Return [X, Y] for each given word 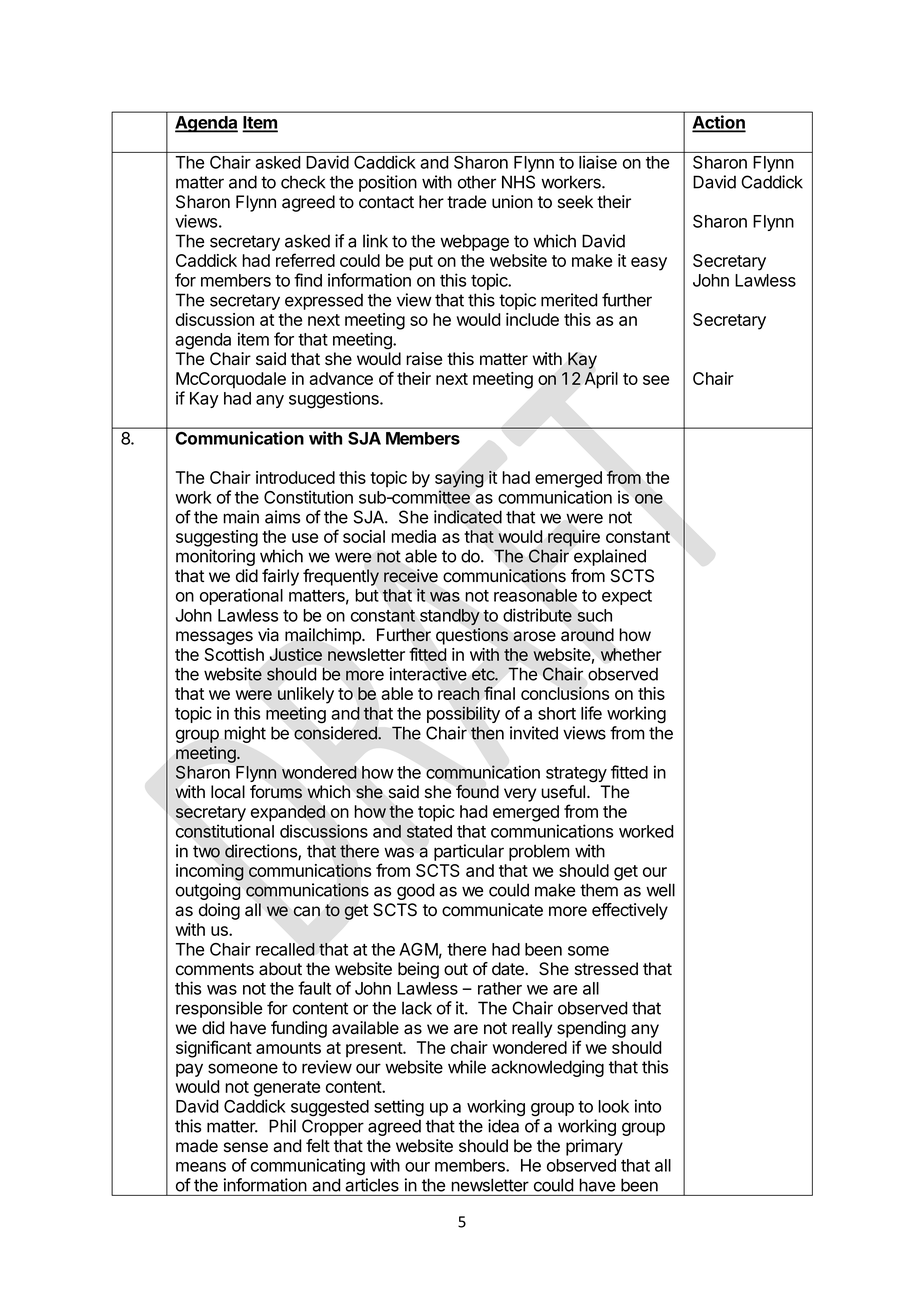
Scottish [234, 654]
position [388, 183]
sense [246, 1147]
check [303, 182]
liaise [598, 162]
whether [631, 654]
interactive [428, 674]
